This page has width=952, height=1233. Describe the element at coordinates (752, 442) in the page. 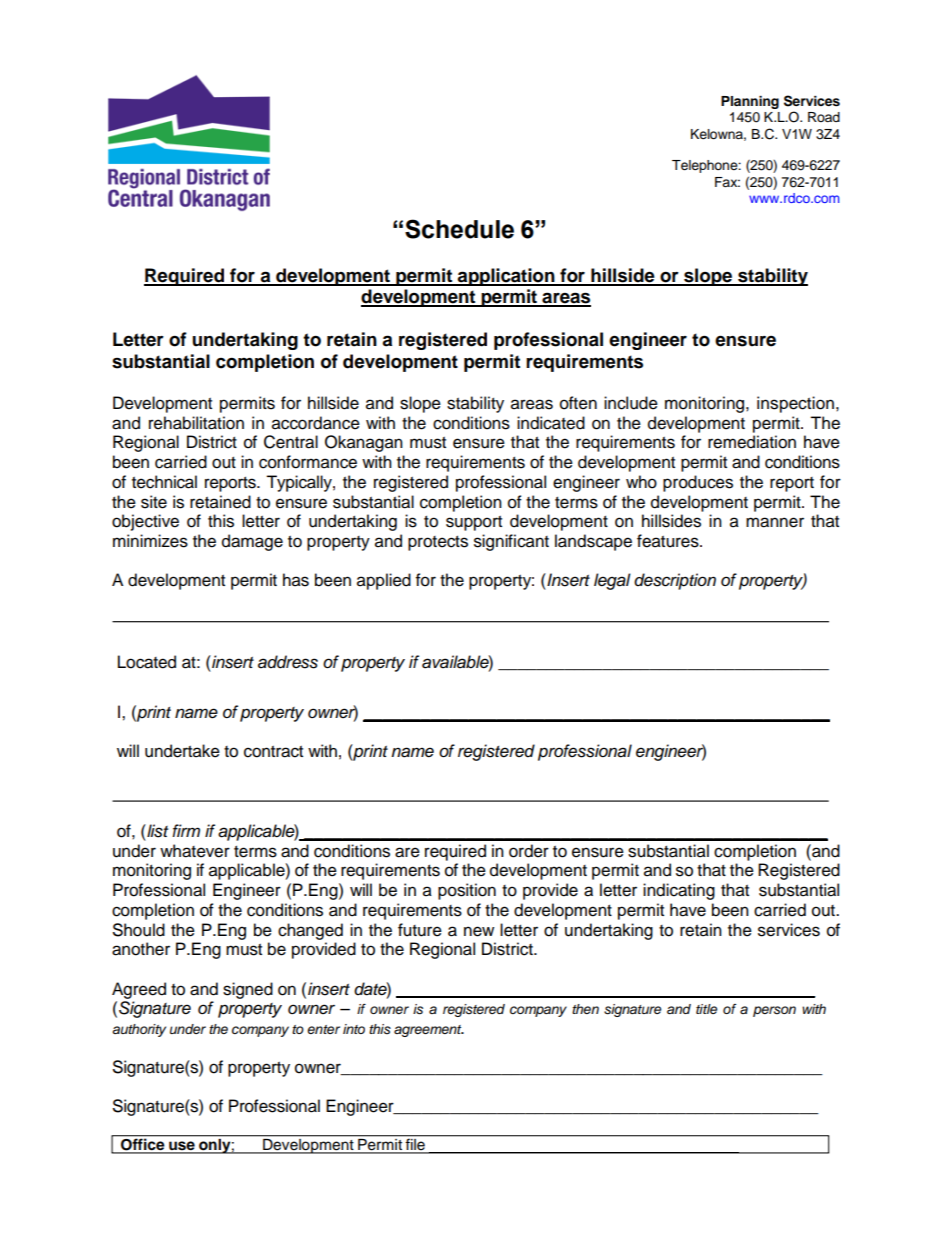

I see `remediation` at that location.
